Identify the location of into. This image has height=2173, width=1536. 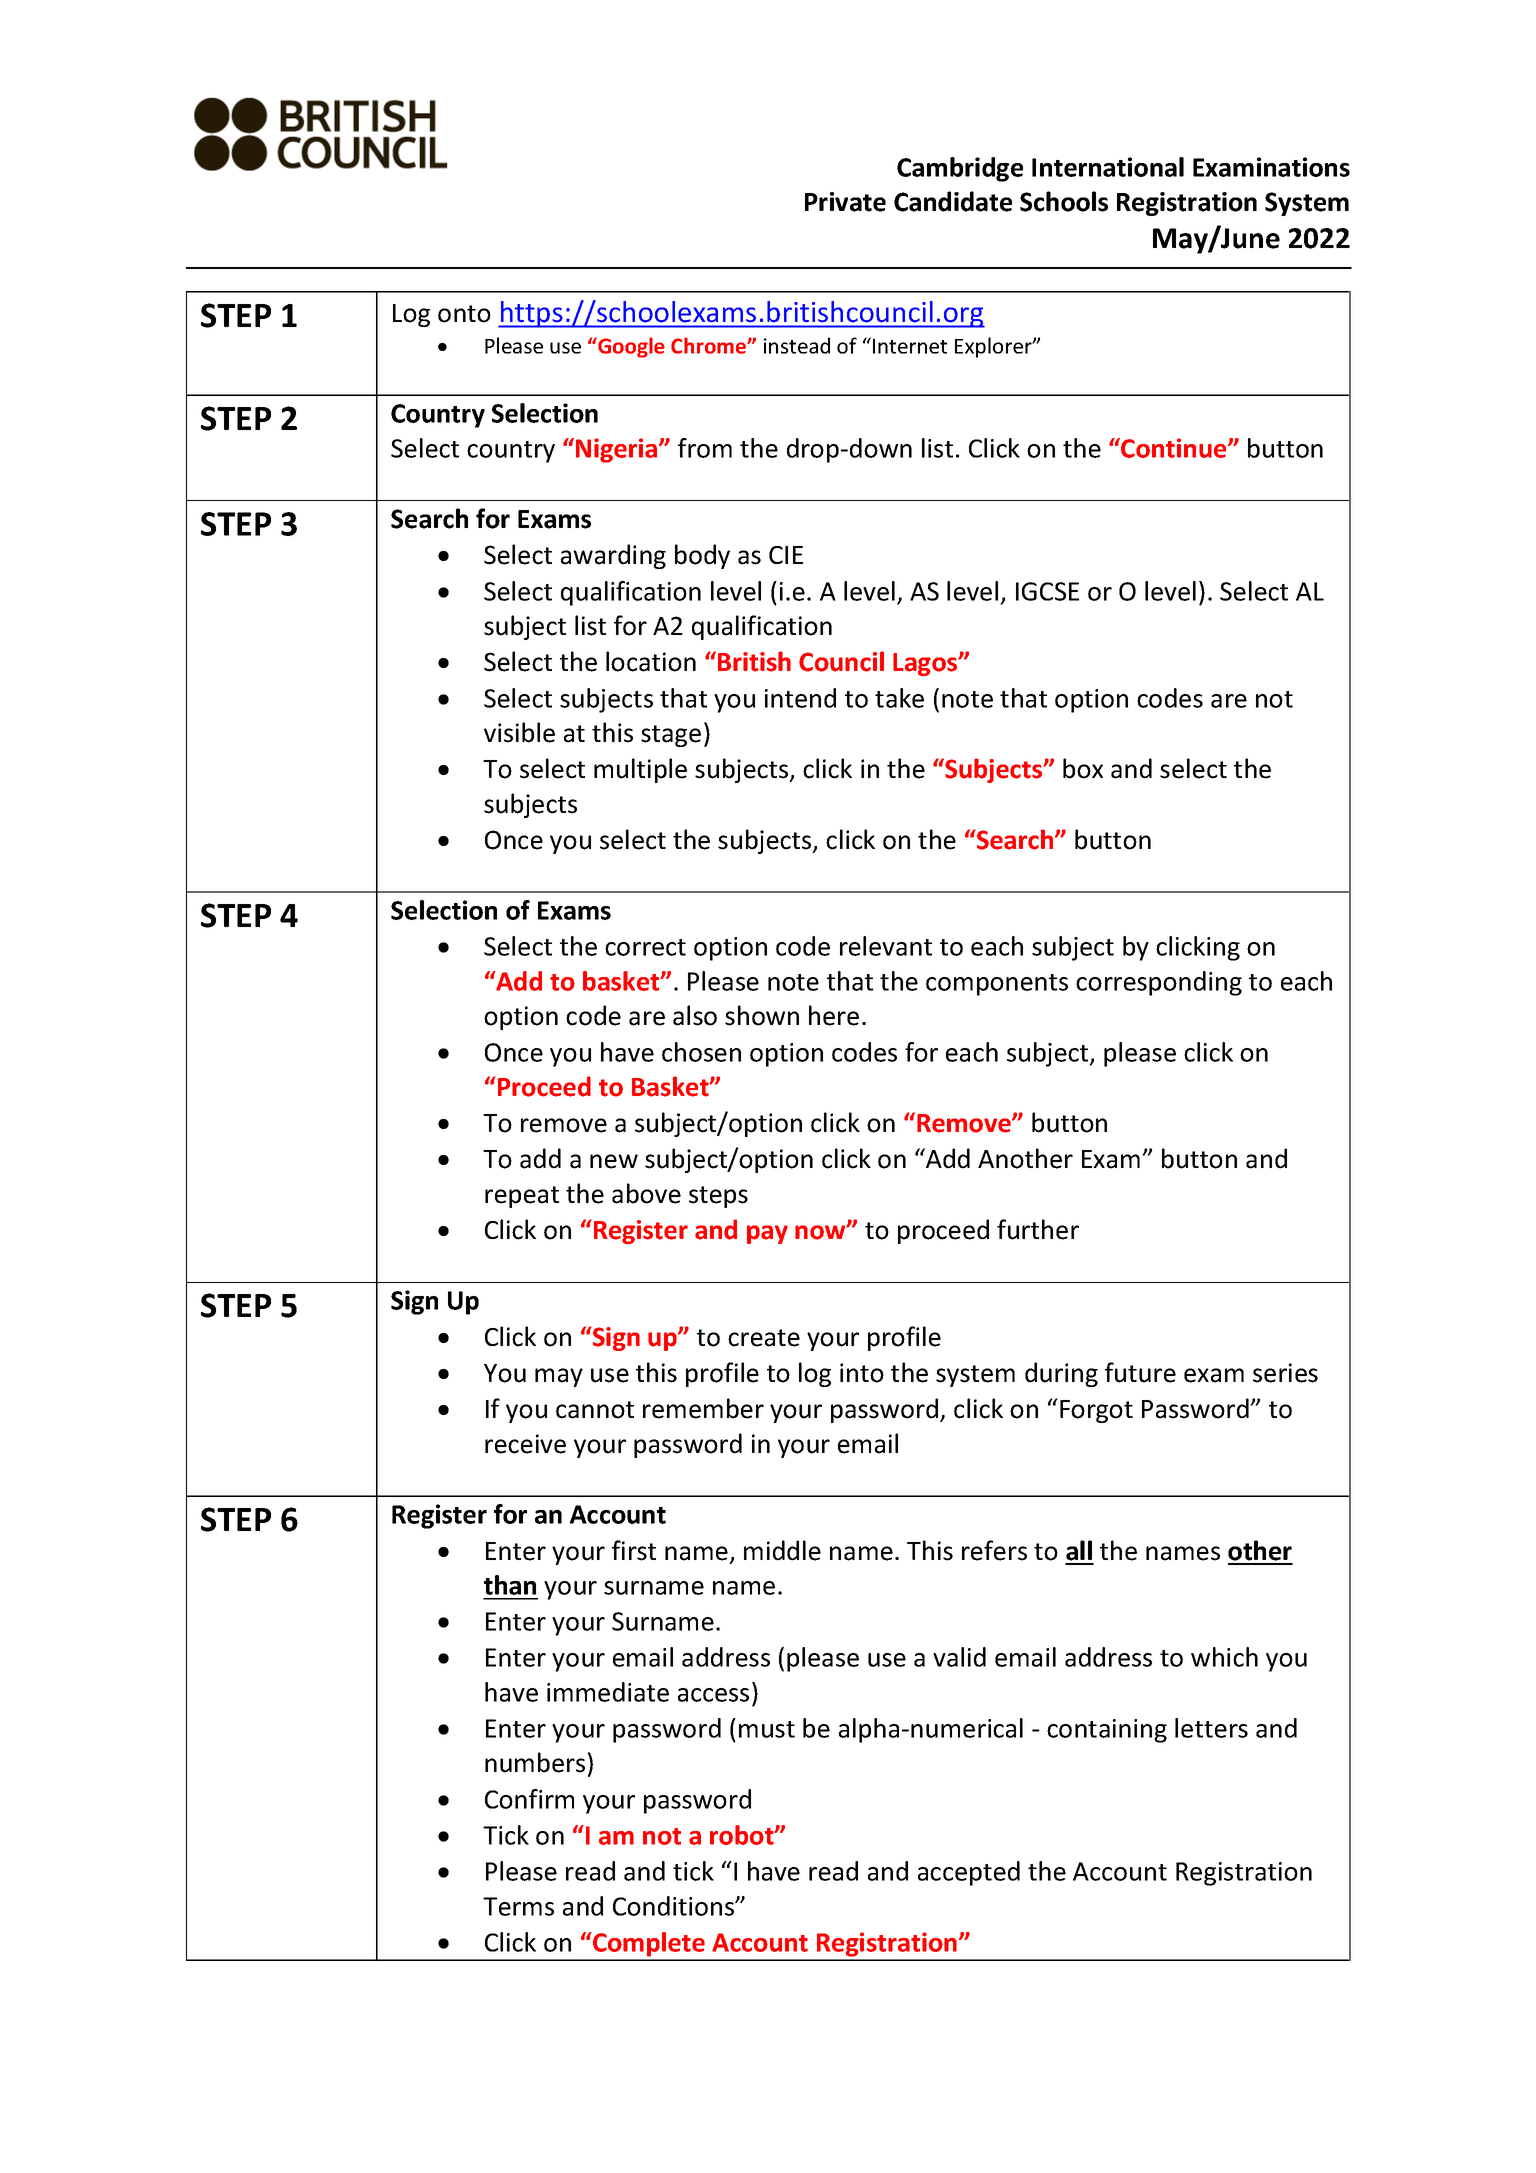
(862, 1373).
